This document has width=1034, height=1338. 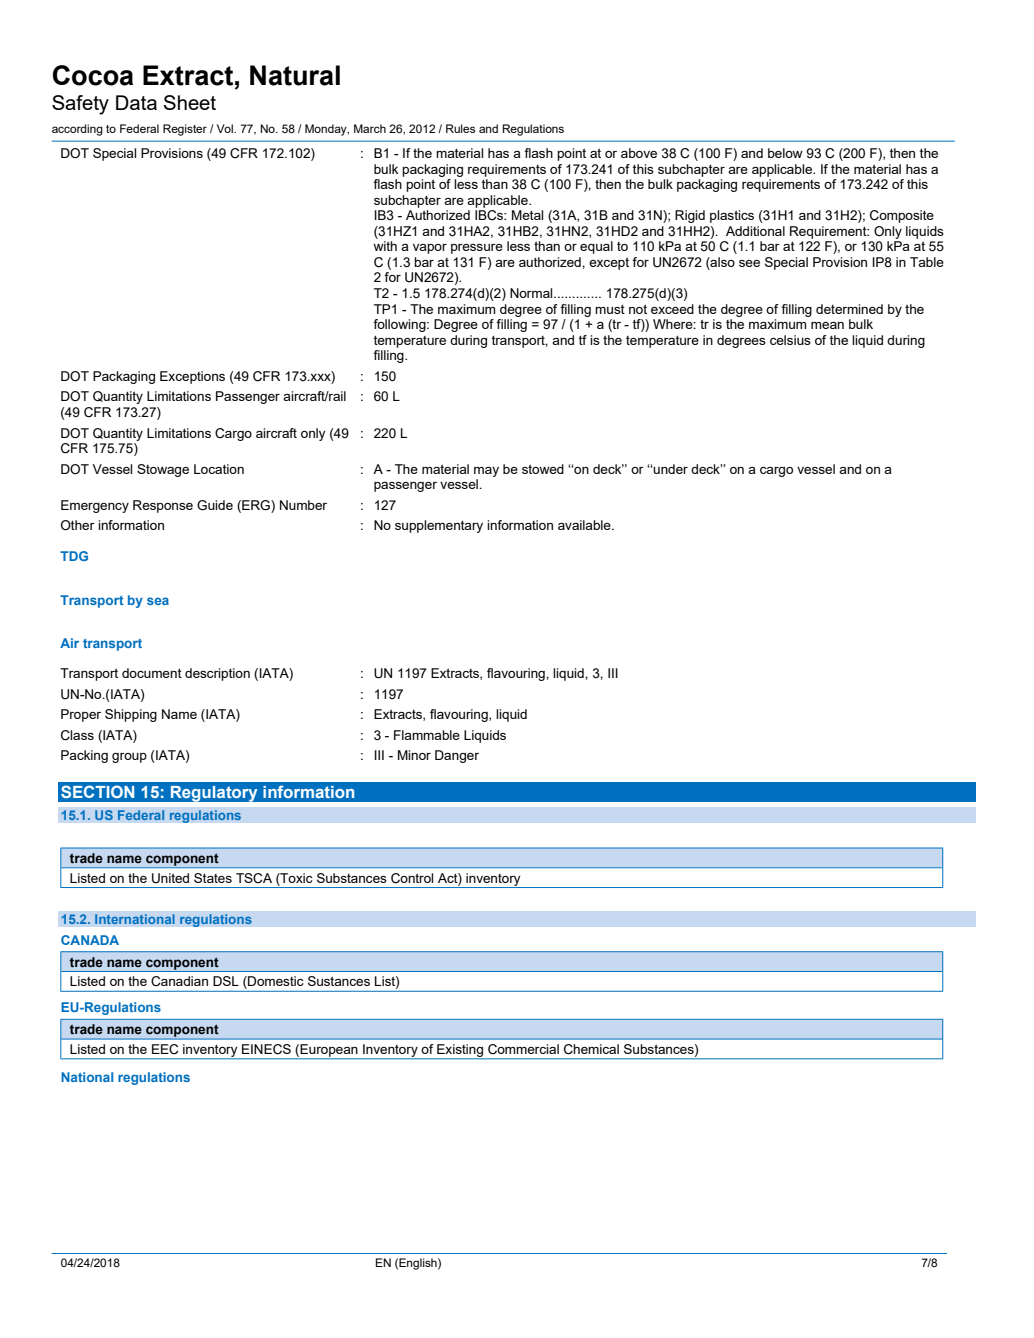 What do you see at coordinates (190, 102) in the document?
I see `Sheet` at bounding box center [190, 102].
